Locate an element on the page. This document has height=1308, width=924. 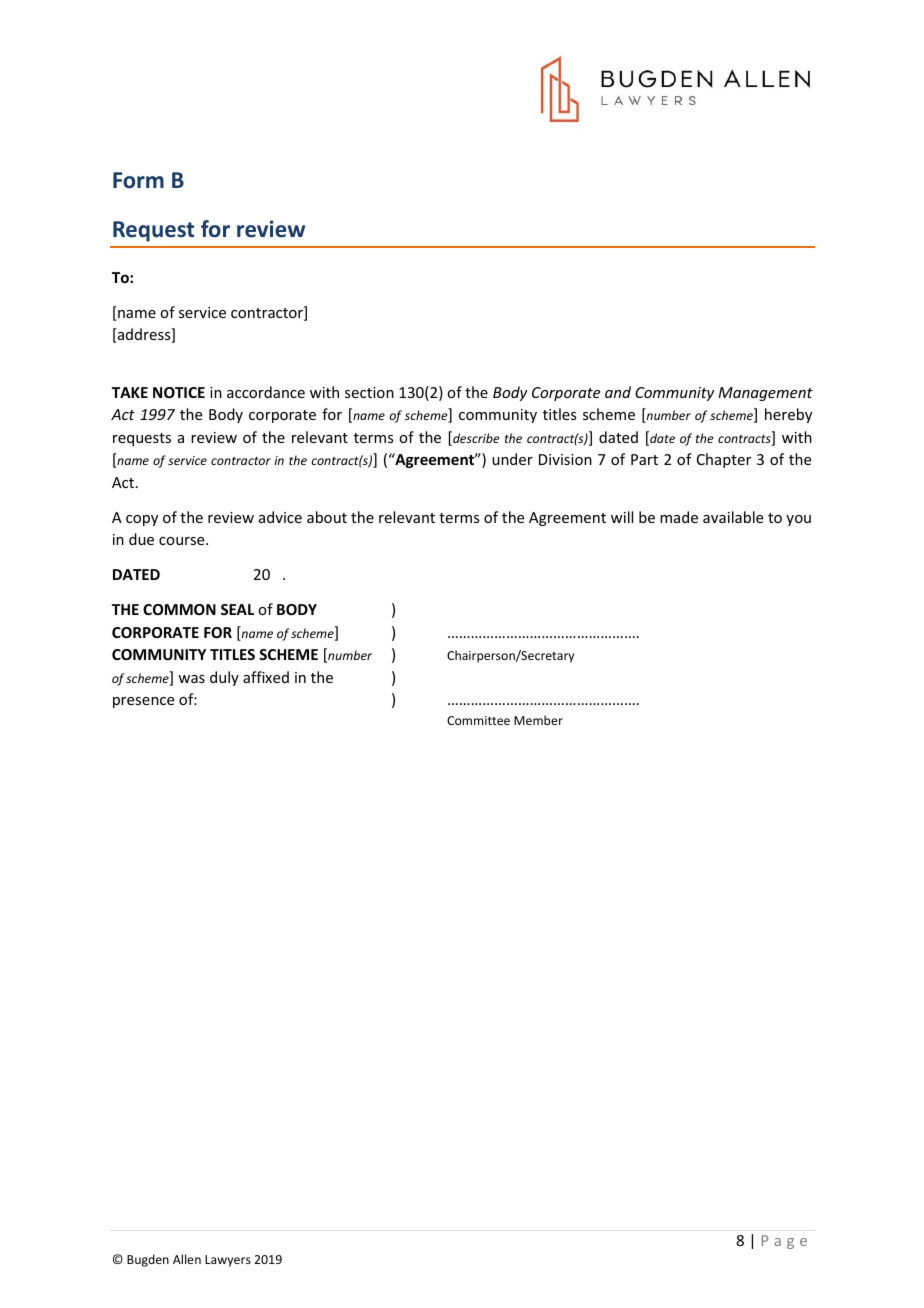
under is located at coordinates (512, 459).
